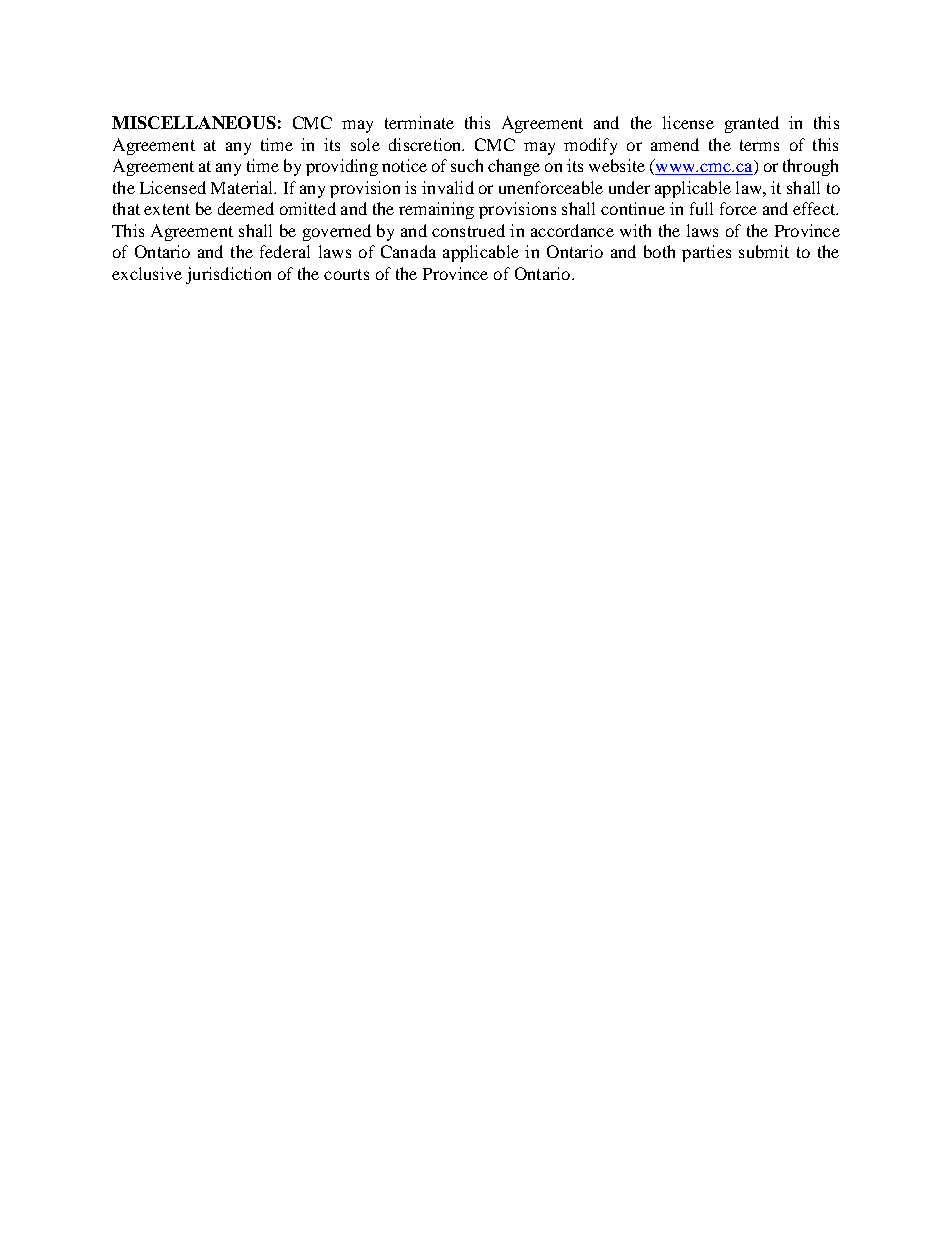 The image size is (952, 1233). Describe the element at coordinates (419, 122) in the image. I see `terminate` at that location.
